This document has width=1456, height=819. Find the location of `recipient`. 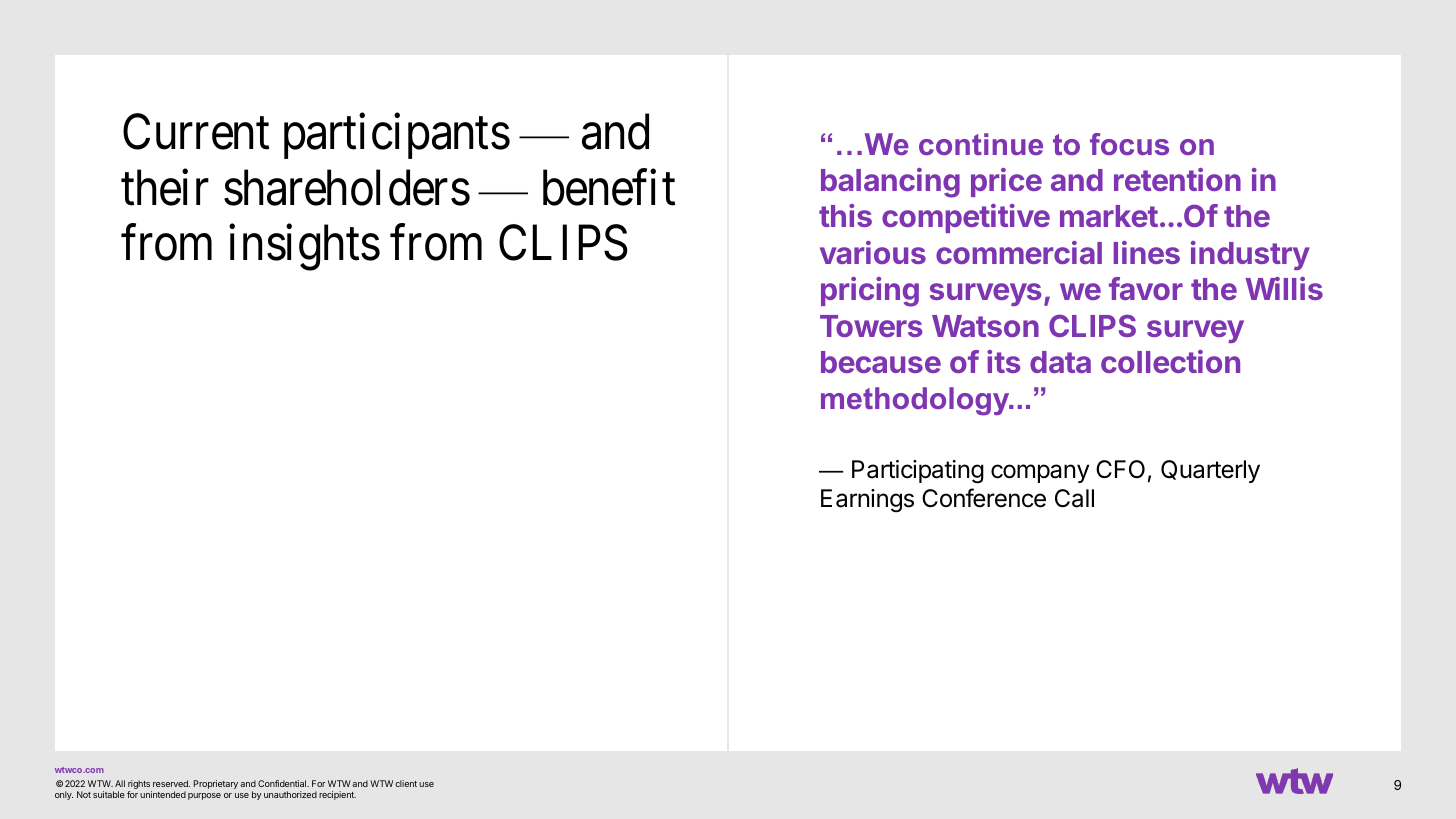

recipient is located at coordinates (337, 795).
